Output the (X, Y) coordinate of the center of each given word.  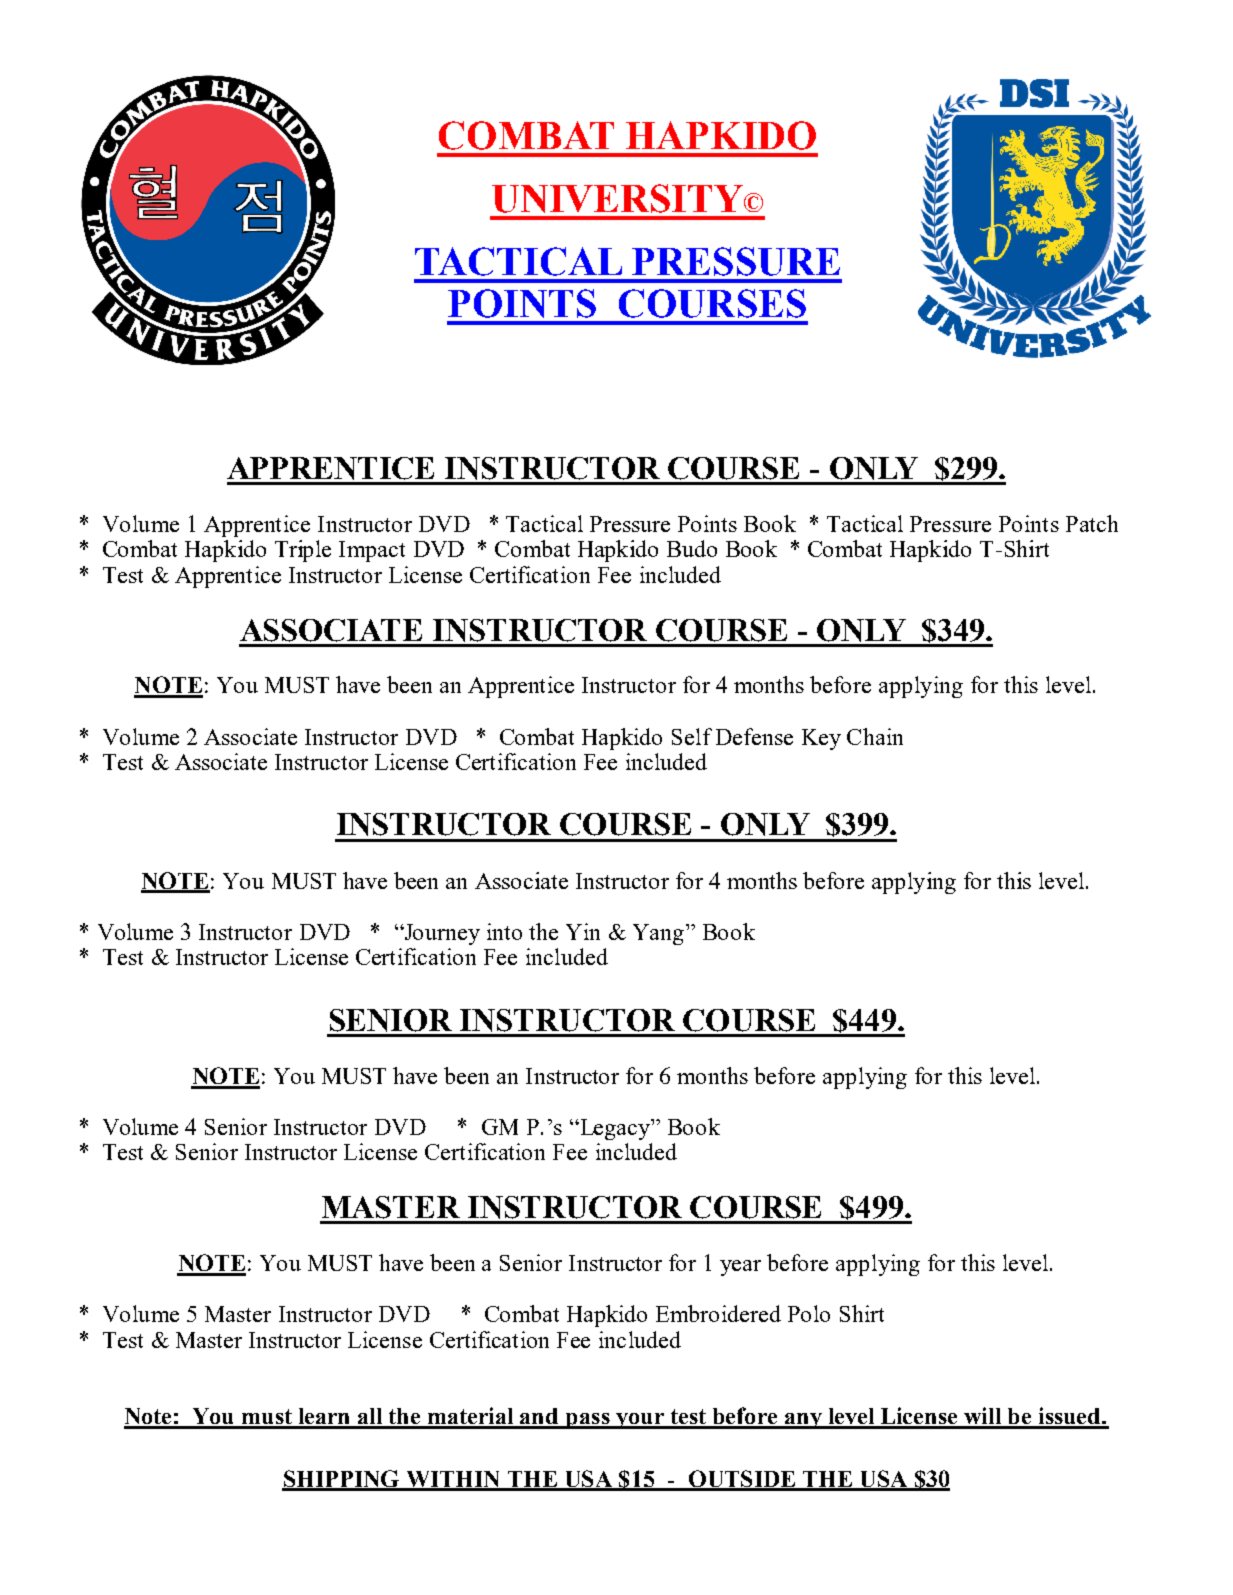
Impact (372, 551)
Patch (1092, 523)
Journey (441, 934)
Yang (660, 934)
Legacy (615, 1129)
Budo (692, 548)
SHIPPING (342, 1480)
